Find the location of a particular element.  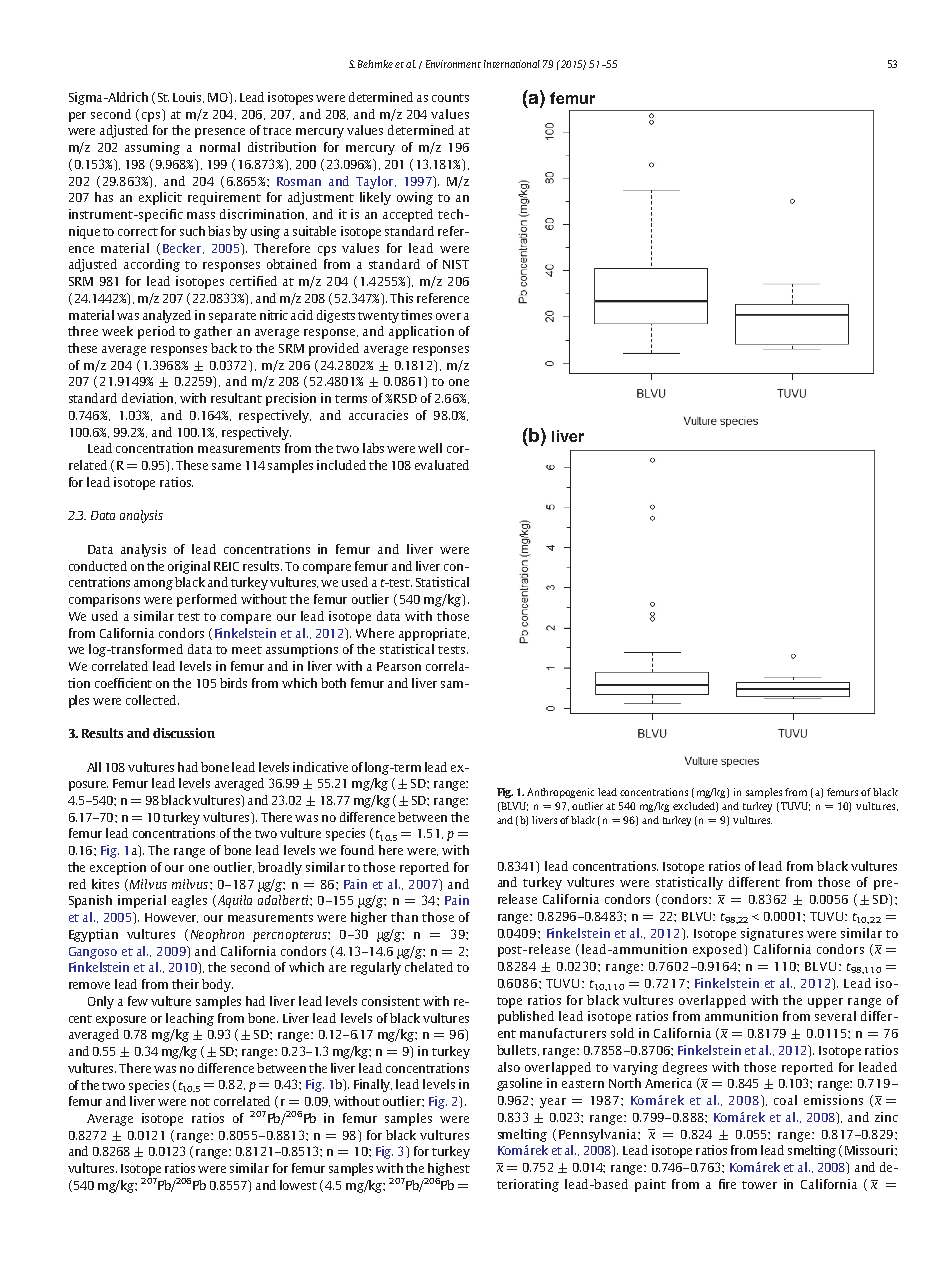

not is located at coordinates (200, 1102).
